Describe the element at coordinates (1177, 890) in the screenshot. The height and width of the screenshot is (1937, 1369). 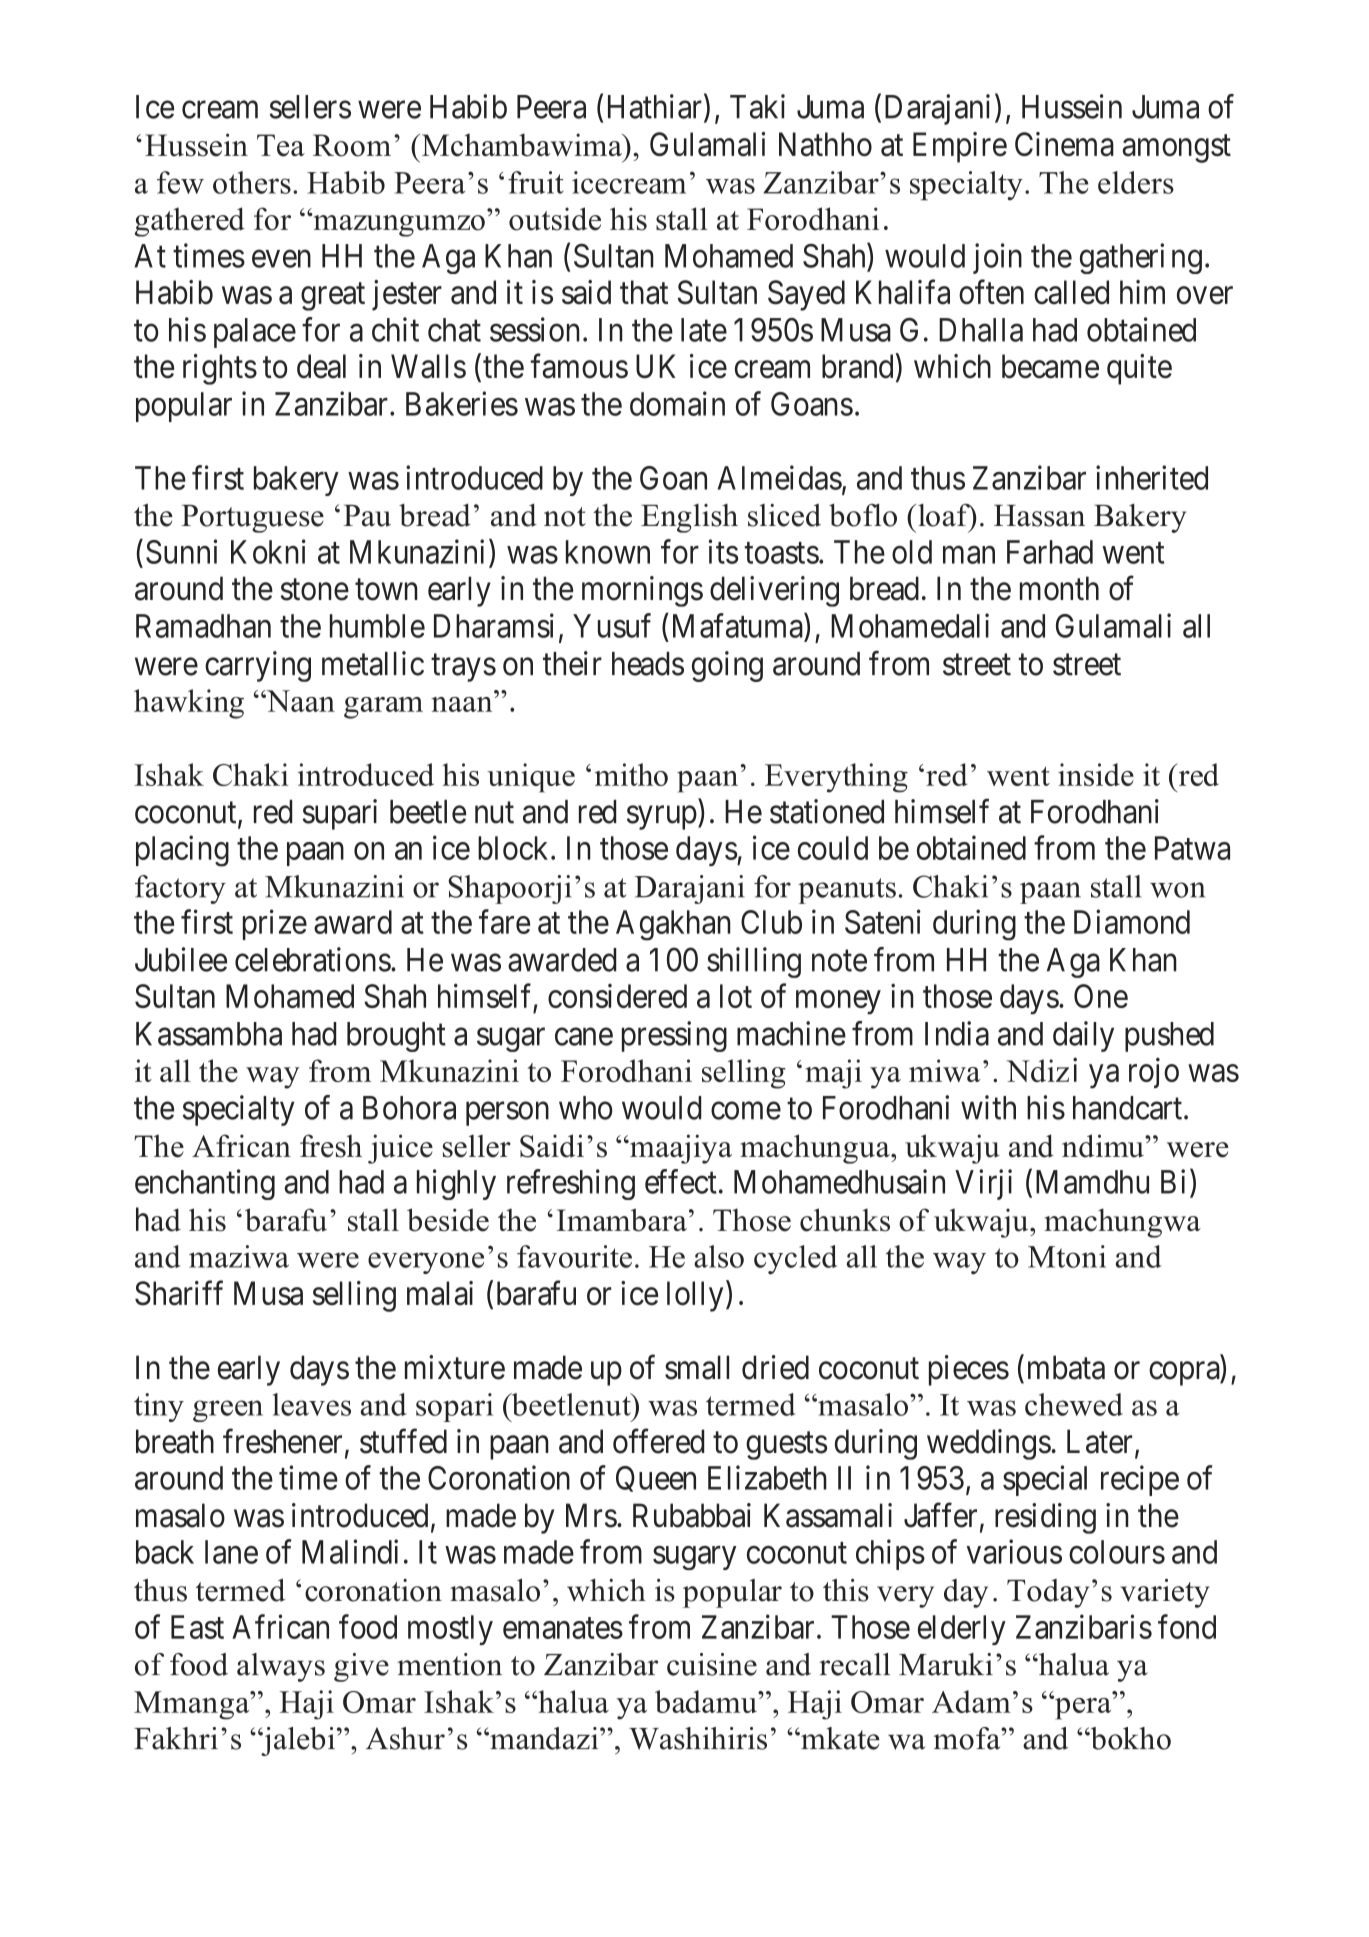
I see `won` at that location.
